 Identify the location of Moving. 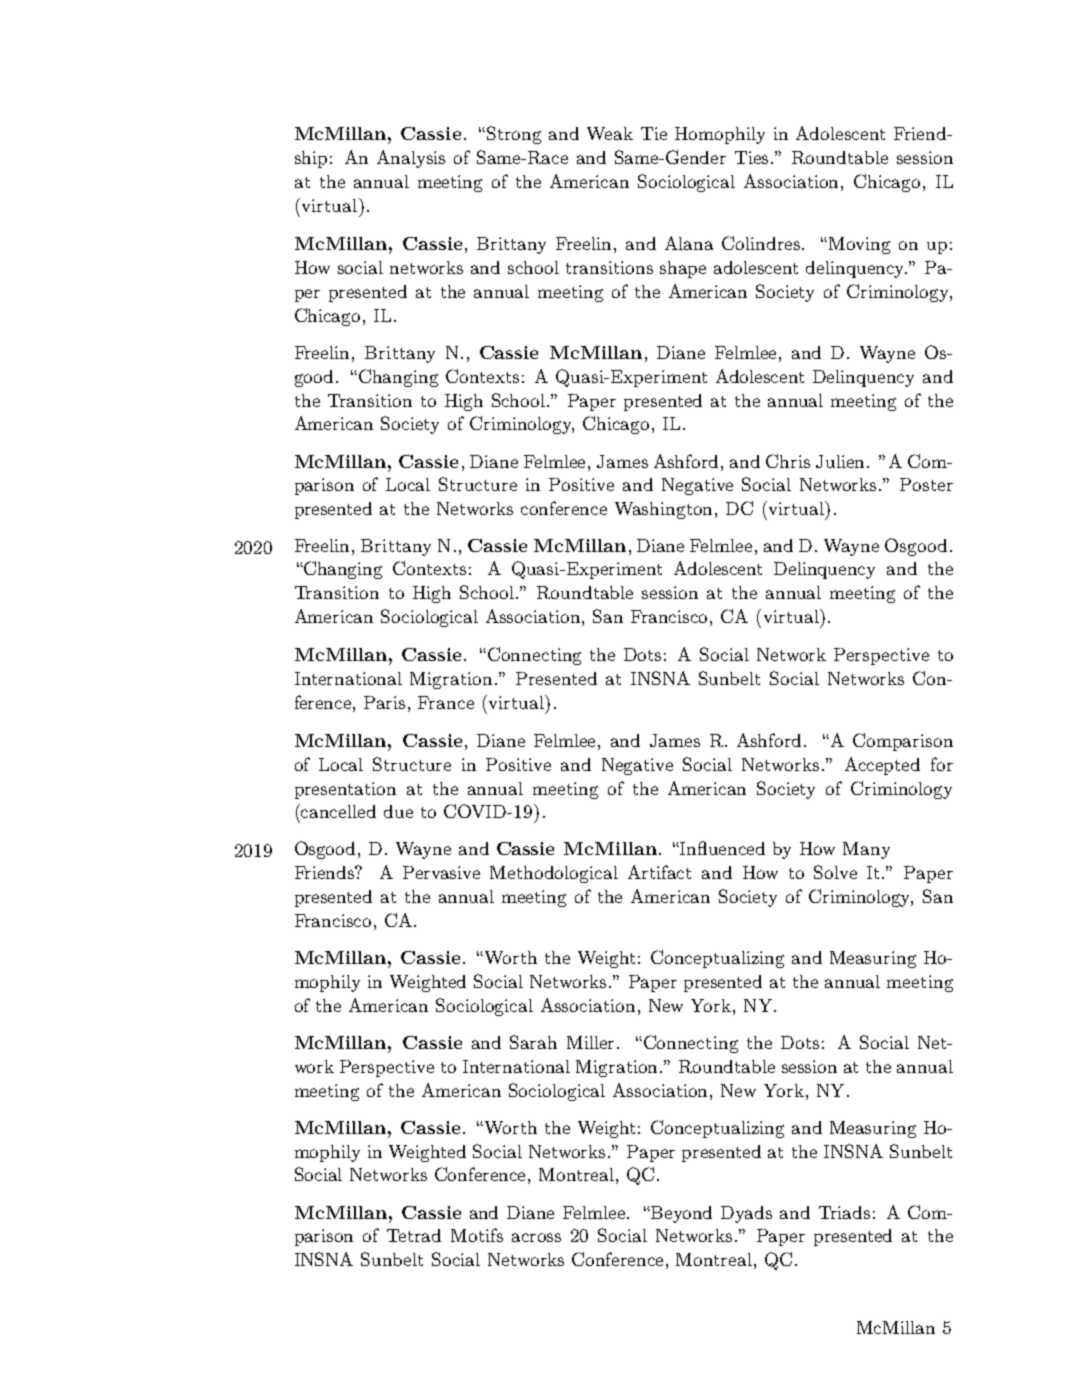
(859, 245).
